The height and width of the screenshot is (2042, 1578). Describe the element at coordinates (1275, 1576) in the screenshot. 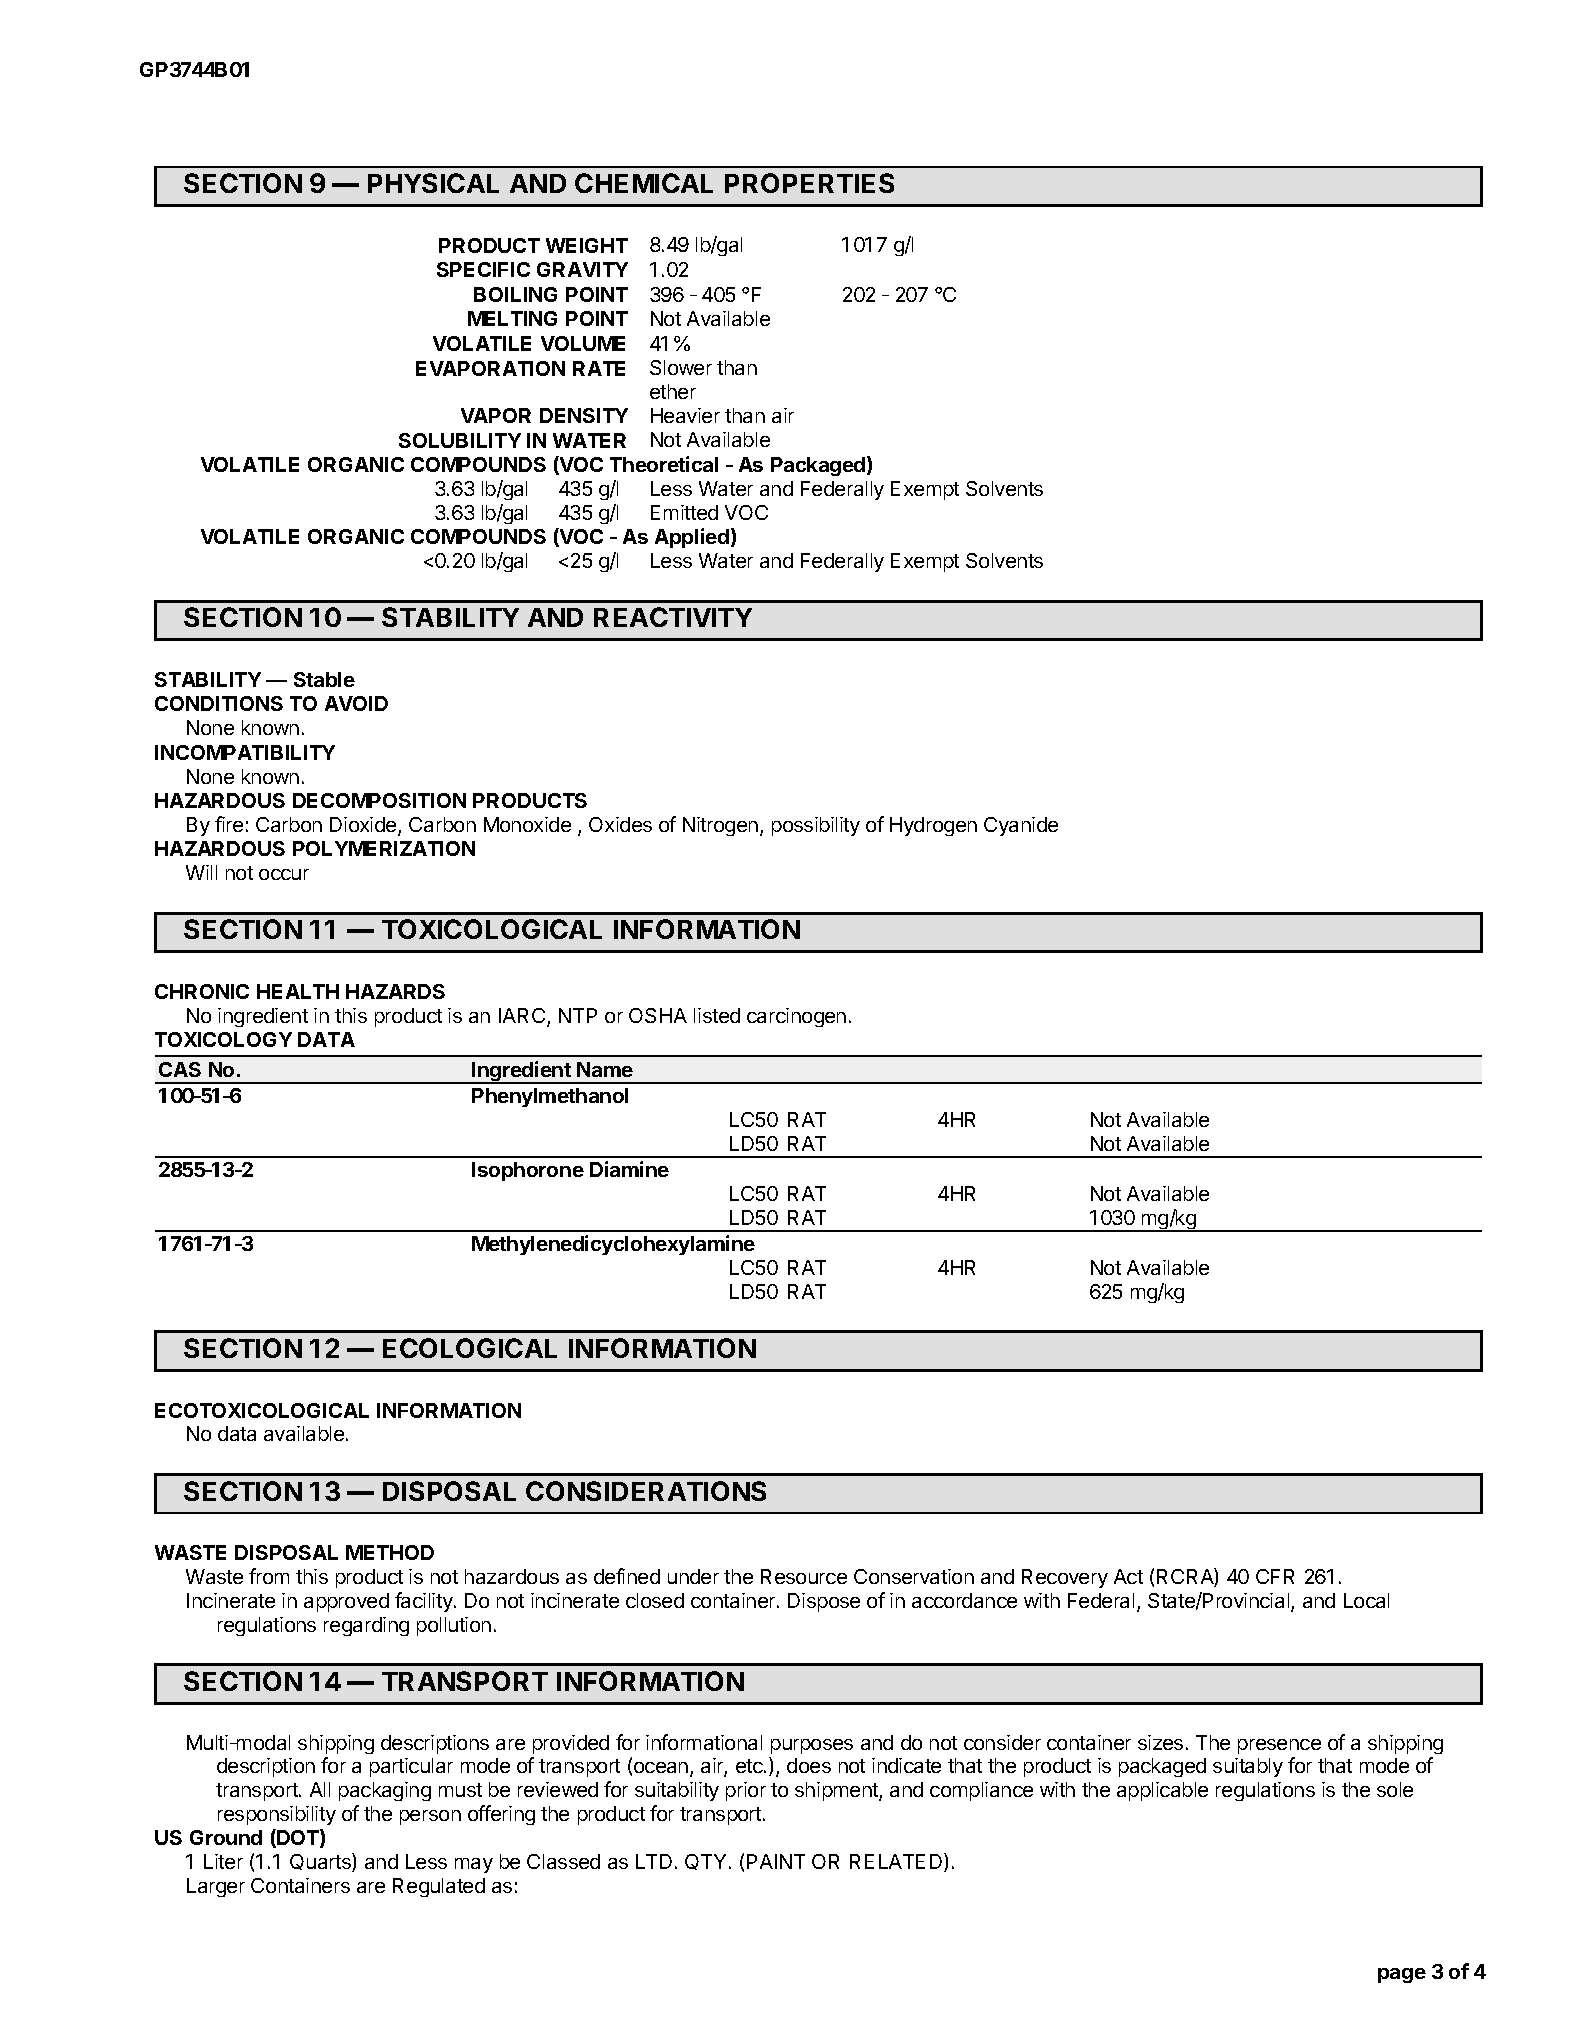

I see `CFR` at that location.
